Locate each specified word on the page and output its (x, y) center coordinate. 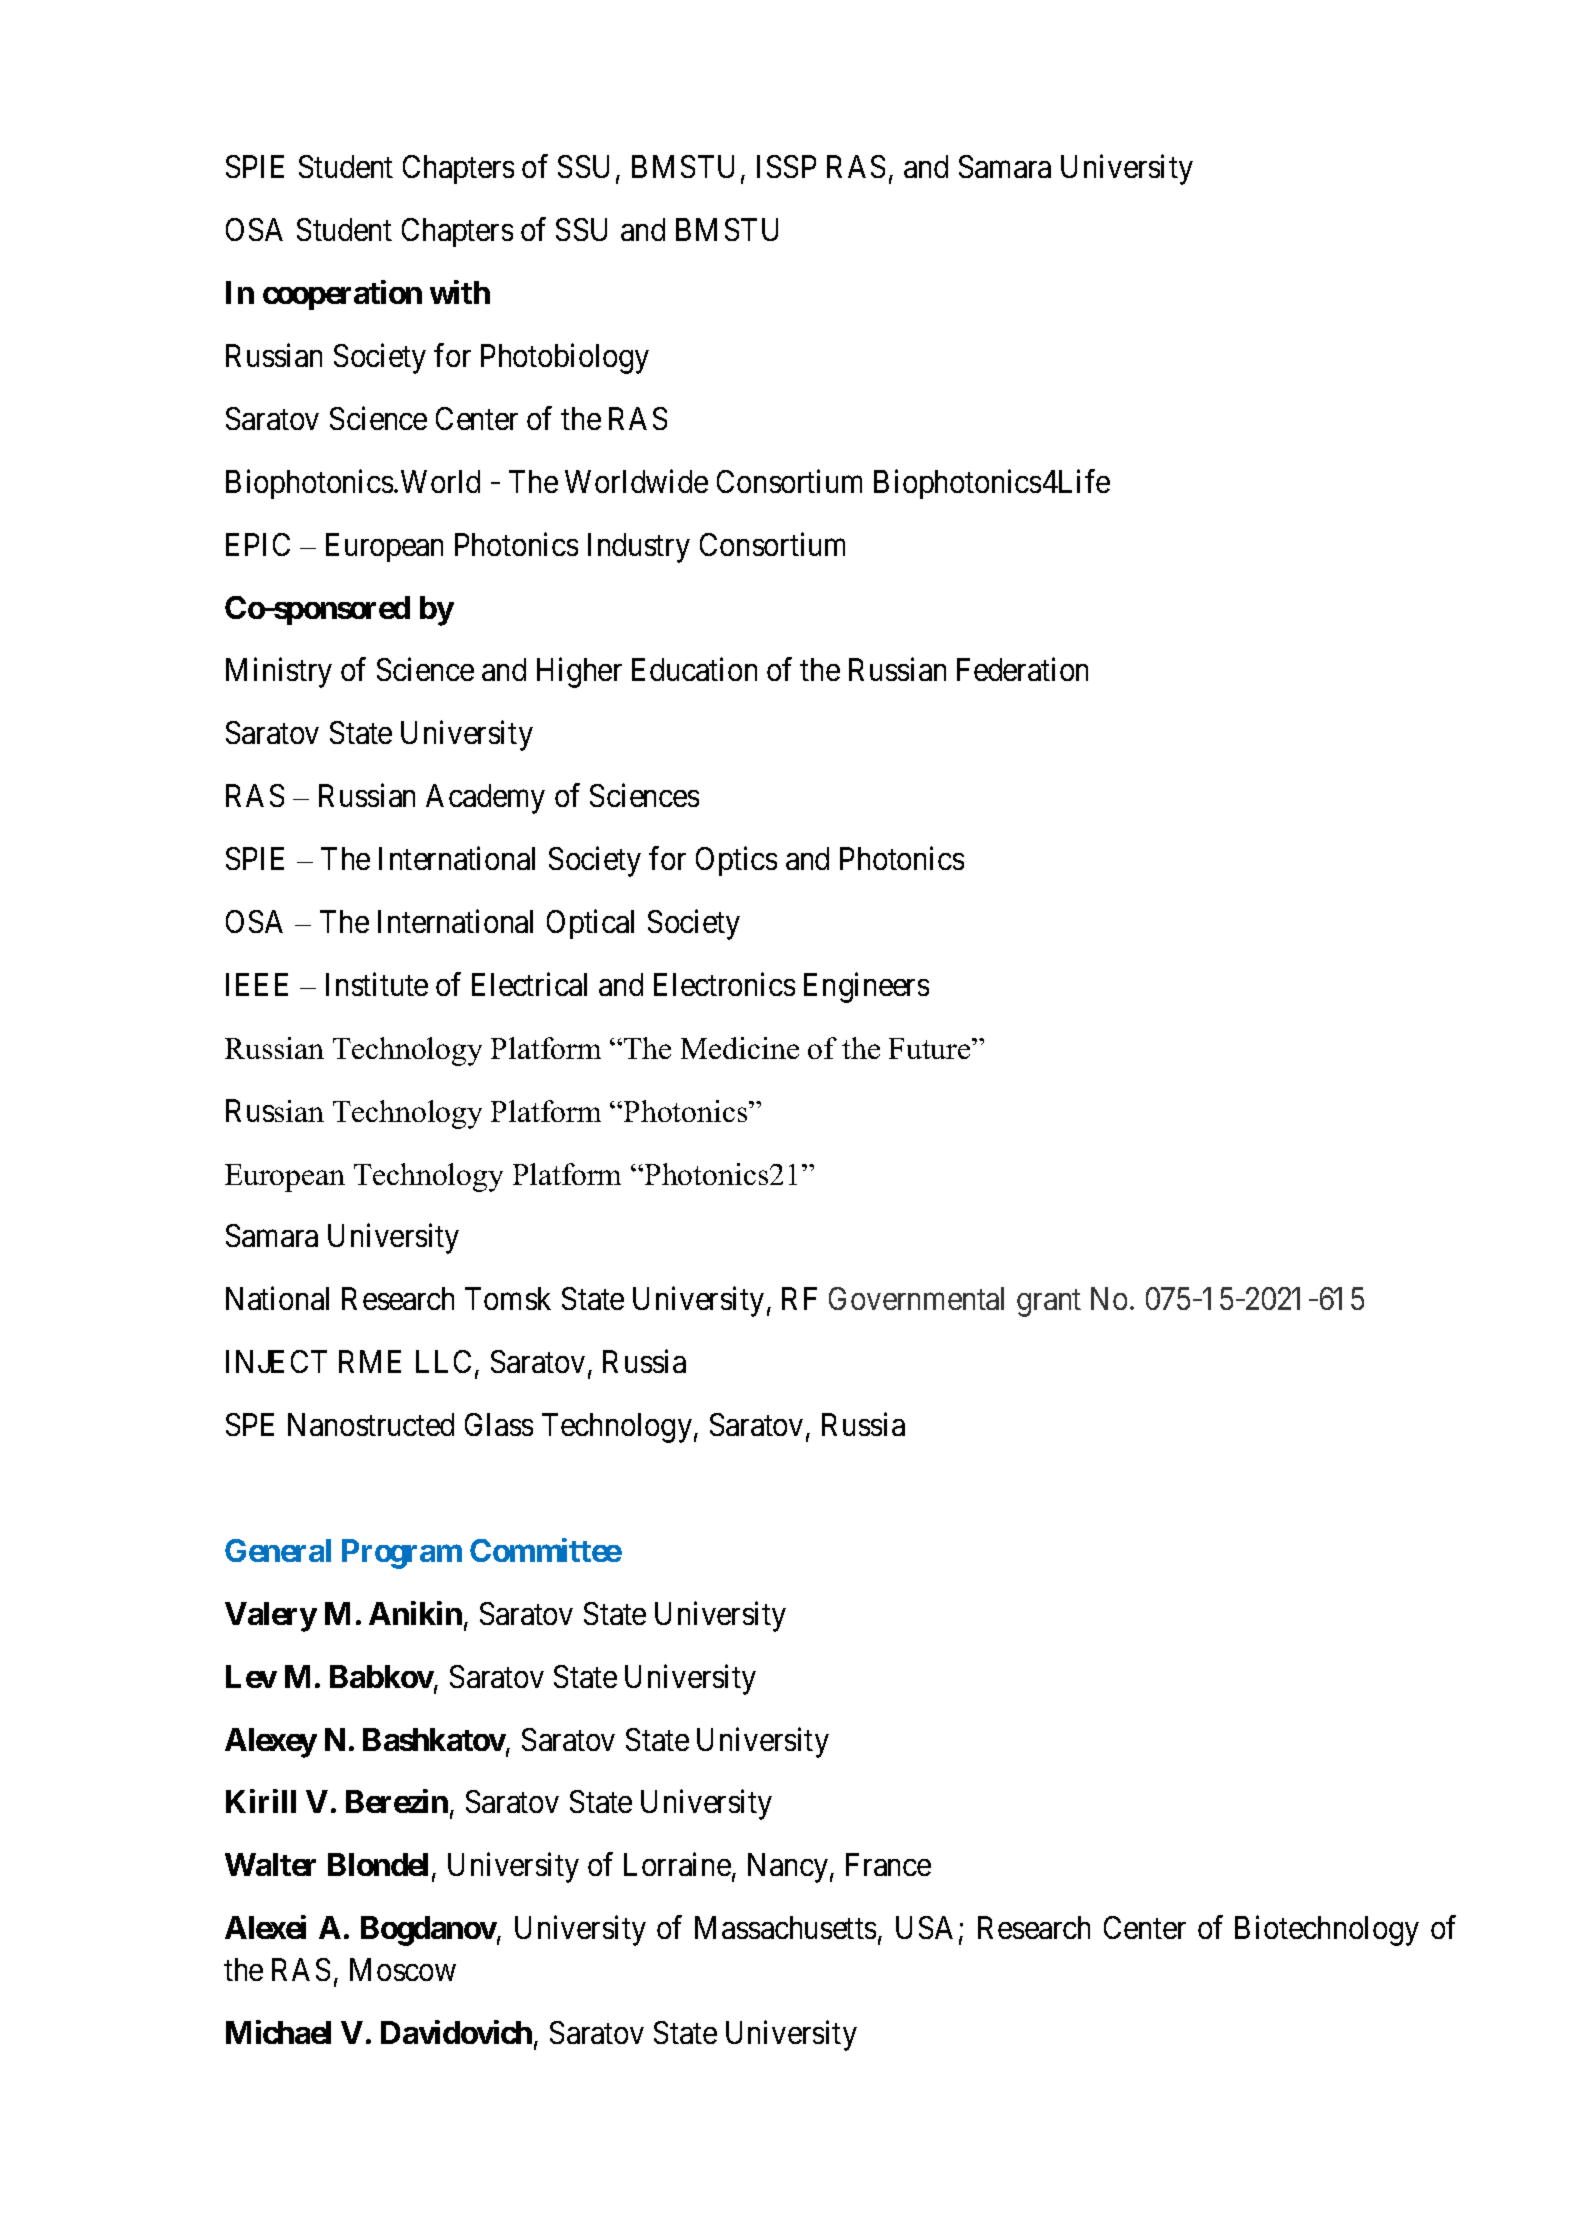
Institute (377, 984)
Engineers (866, 987)
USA (924, 1927)
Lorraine (677, 1864)
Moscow (403, 1969)
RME (370, 1361)
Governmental (916, 1298)
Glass (499, 1424)
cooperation (342, 295)
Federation (1022, 669)
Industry (639, 548)
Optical (590, 924)
